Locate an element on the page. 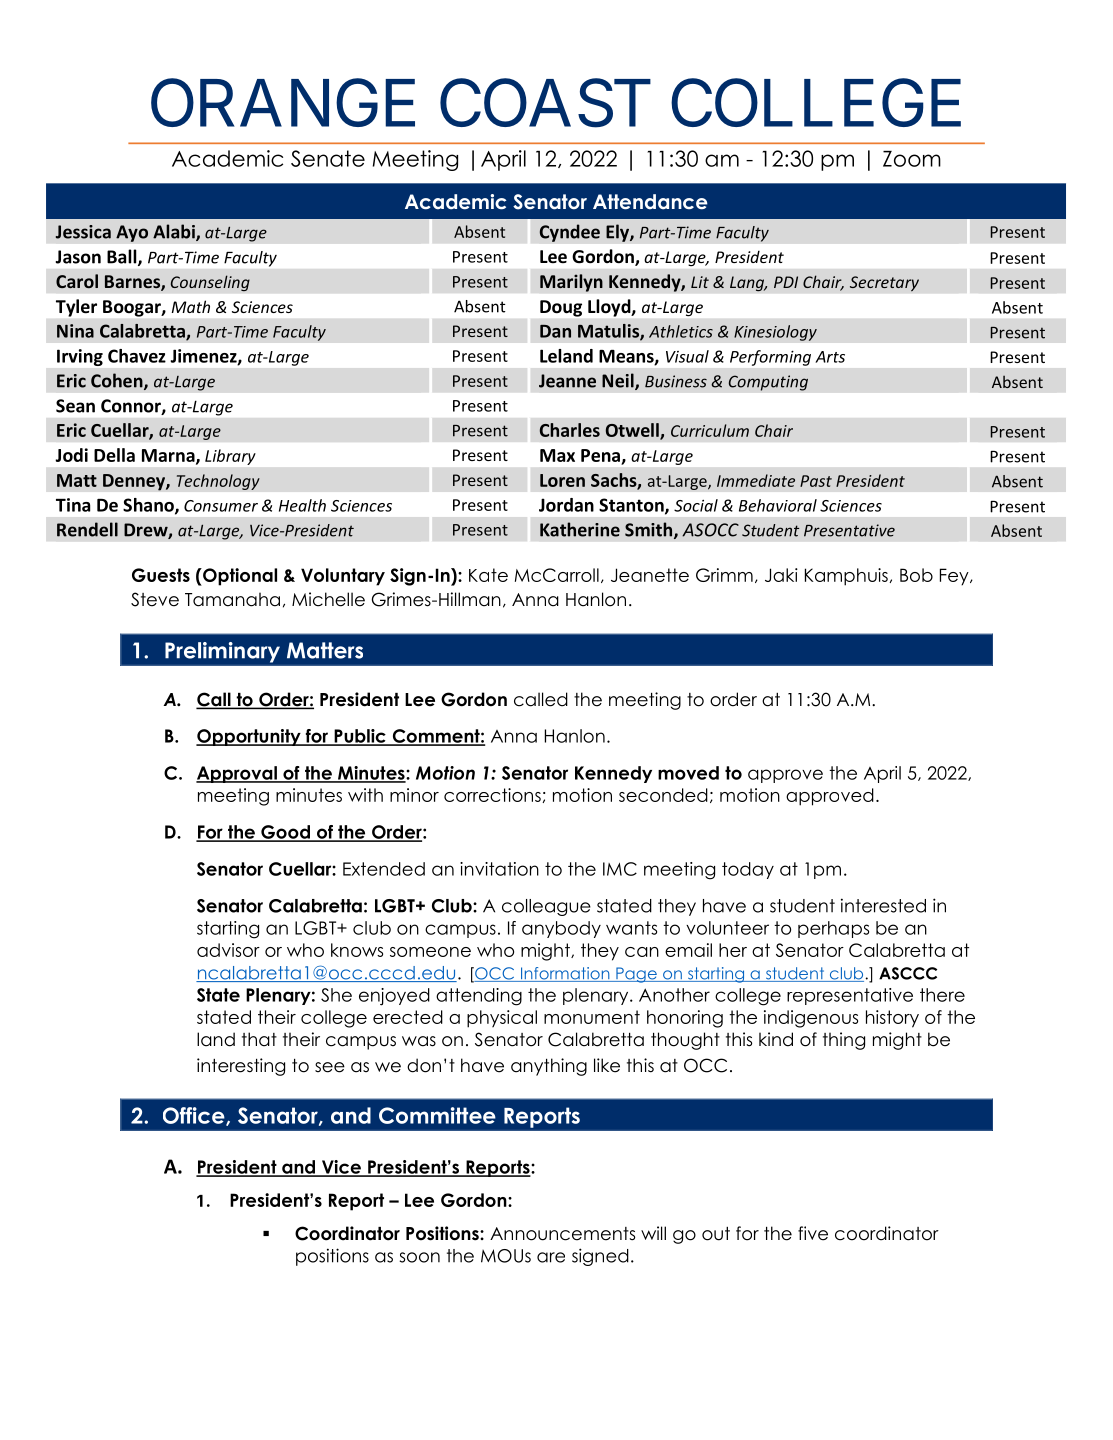 The width and height of the page is (1113, 1440). five is located at coordinates (813, 1233).
